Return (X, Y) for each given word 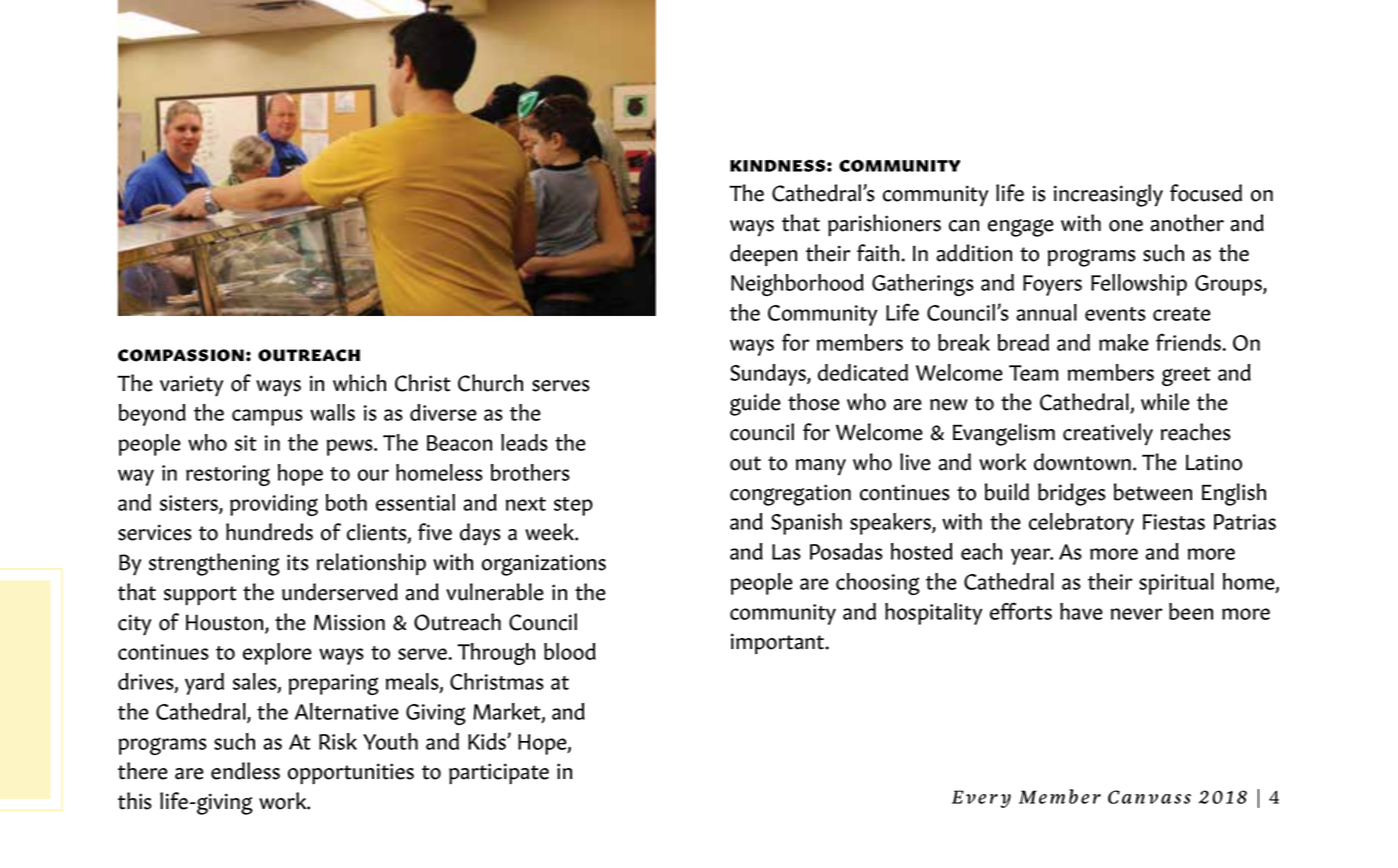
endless (245, 771)
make (1124, 342)
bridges (1072, 494)
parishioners (884, 225)
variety (191, 386)
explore (277, 654)
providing (274, 505)
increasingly (1108, 195)
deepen (763, 255)
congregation (790, 495)
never (1137, 614)
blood (570, 651)
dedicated (863, 372)
